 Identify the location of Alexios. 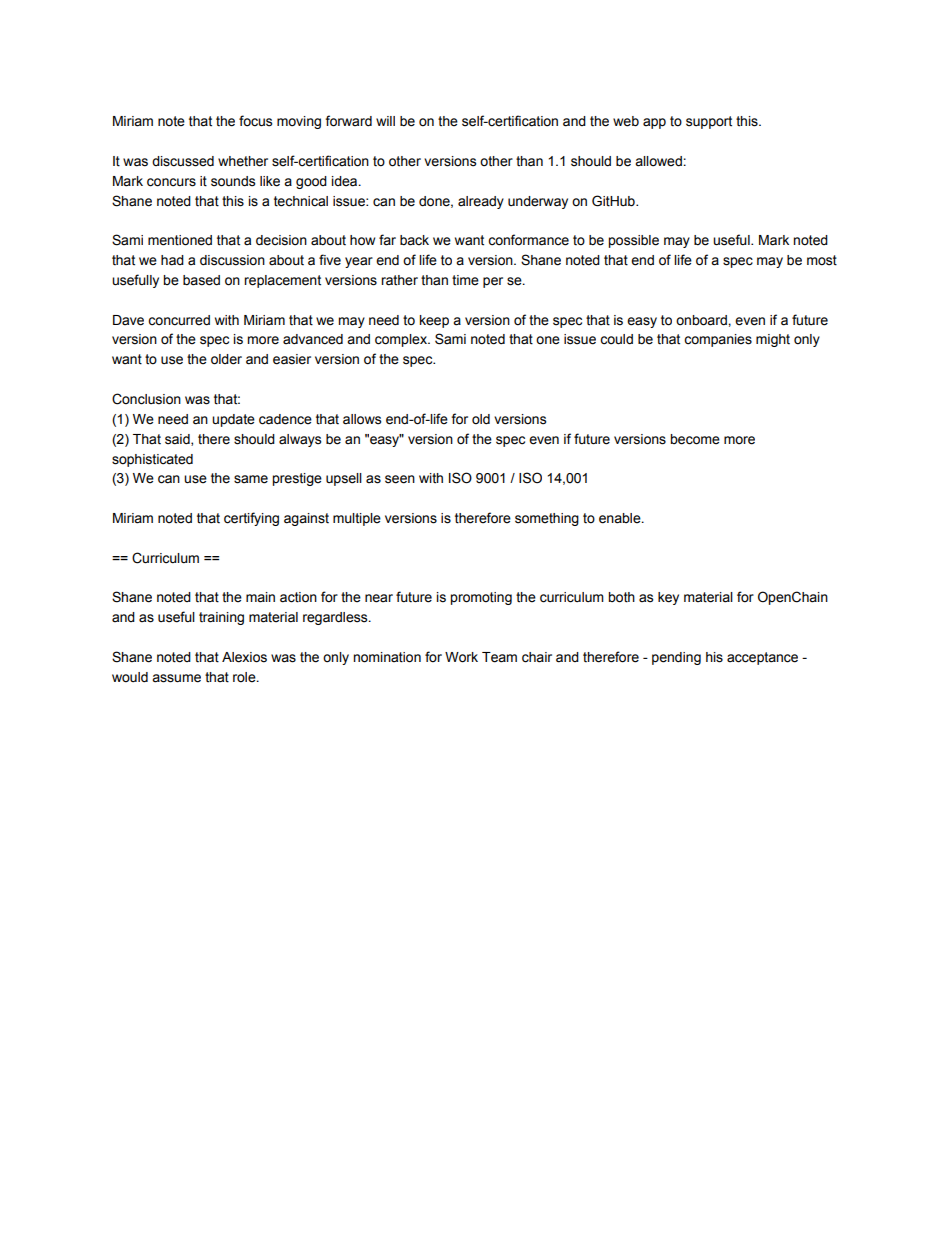
(244, 657).
